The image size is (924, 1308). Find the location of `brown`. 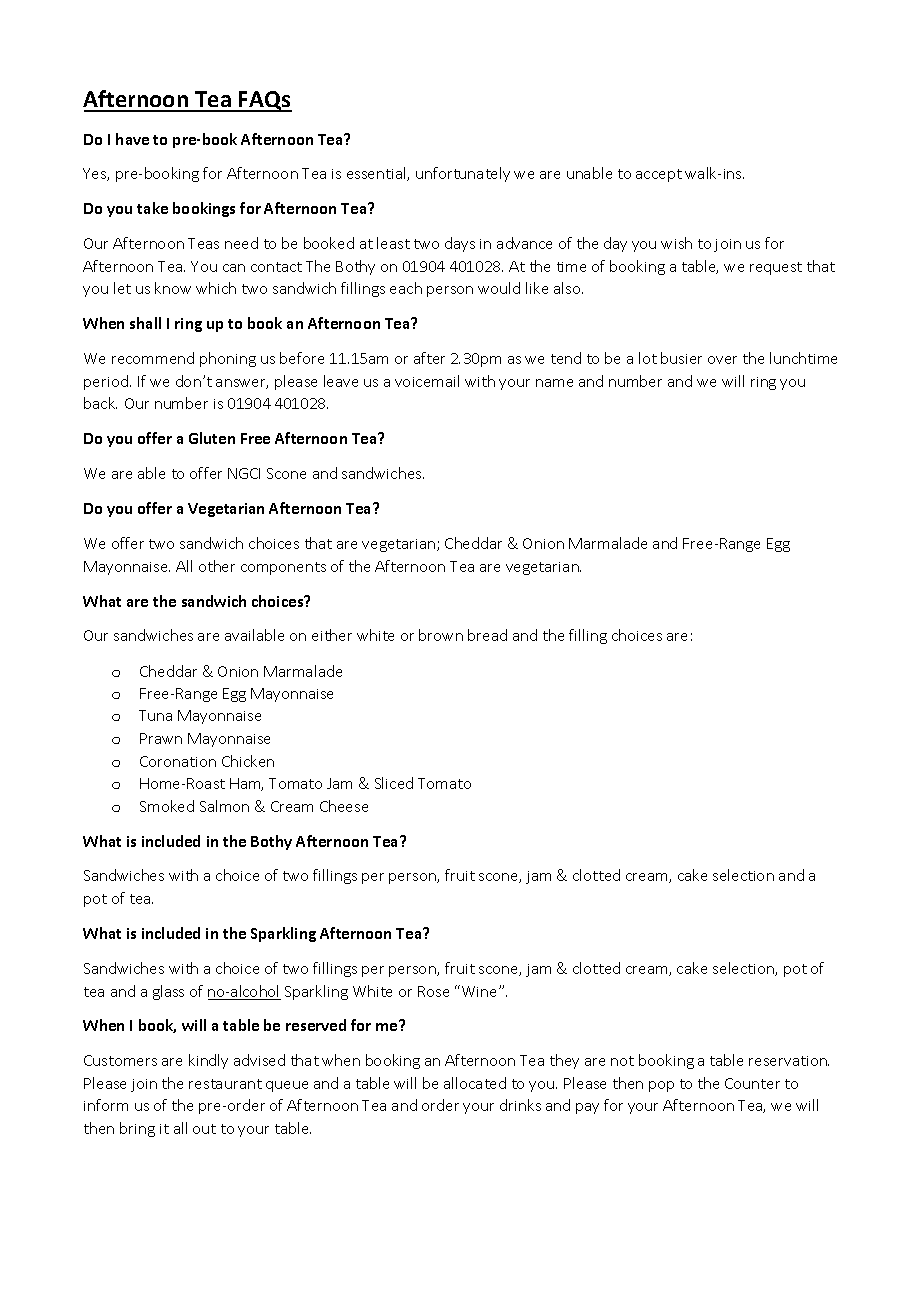

brown is located at coordinates (441, 635).
